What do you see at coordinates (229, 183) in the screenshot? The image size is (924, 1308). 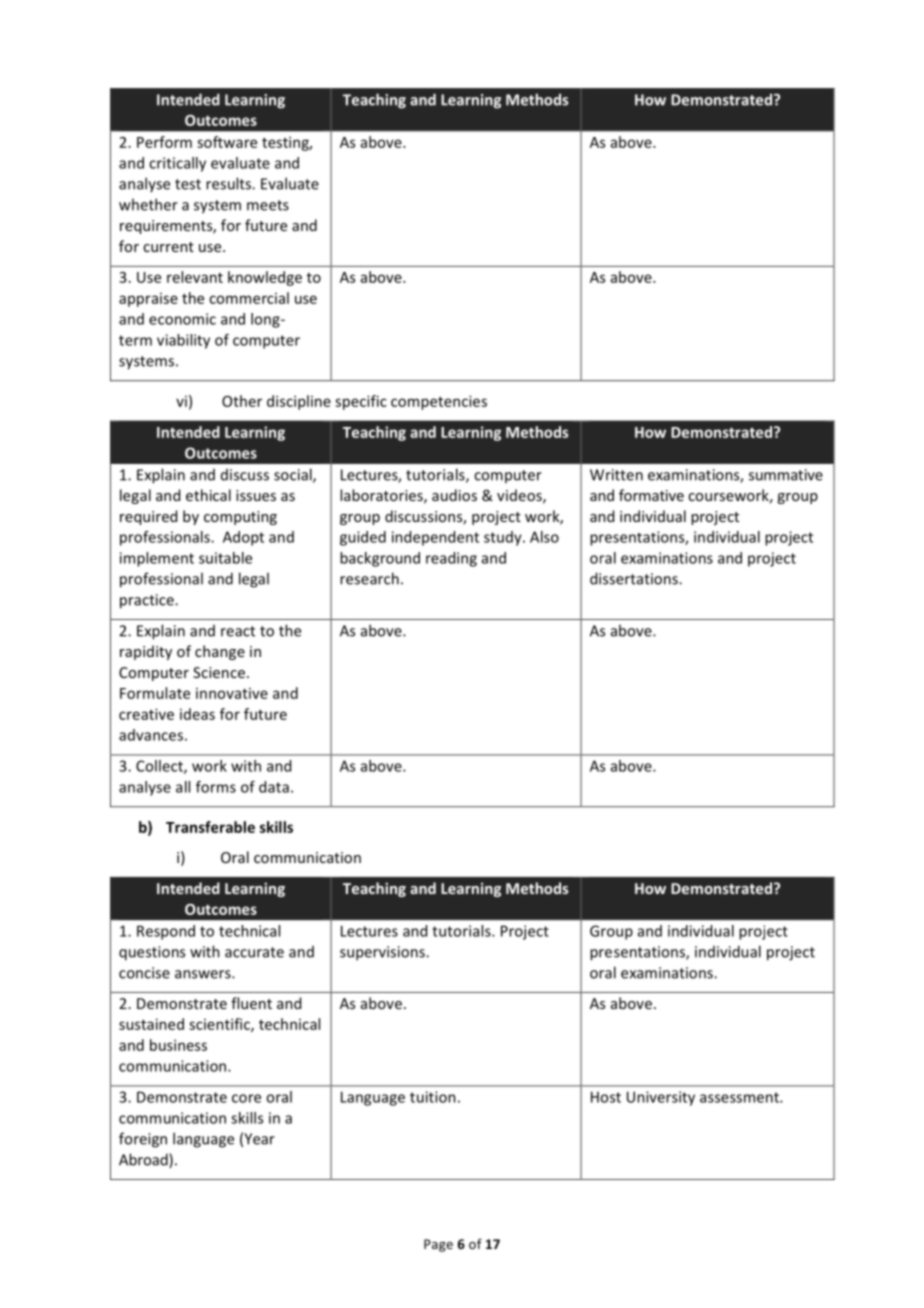 I see `results` at bounding box center [229, 183].
